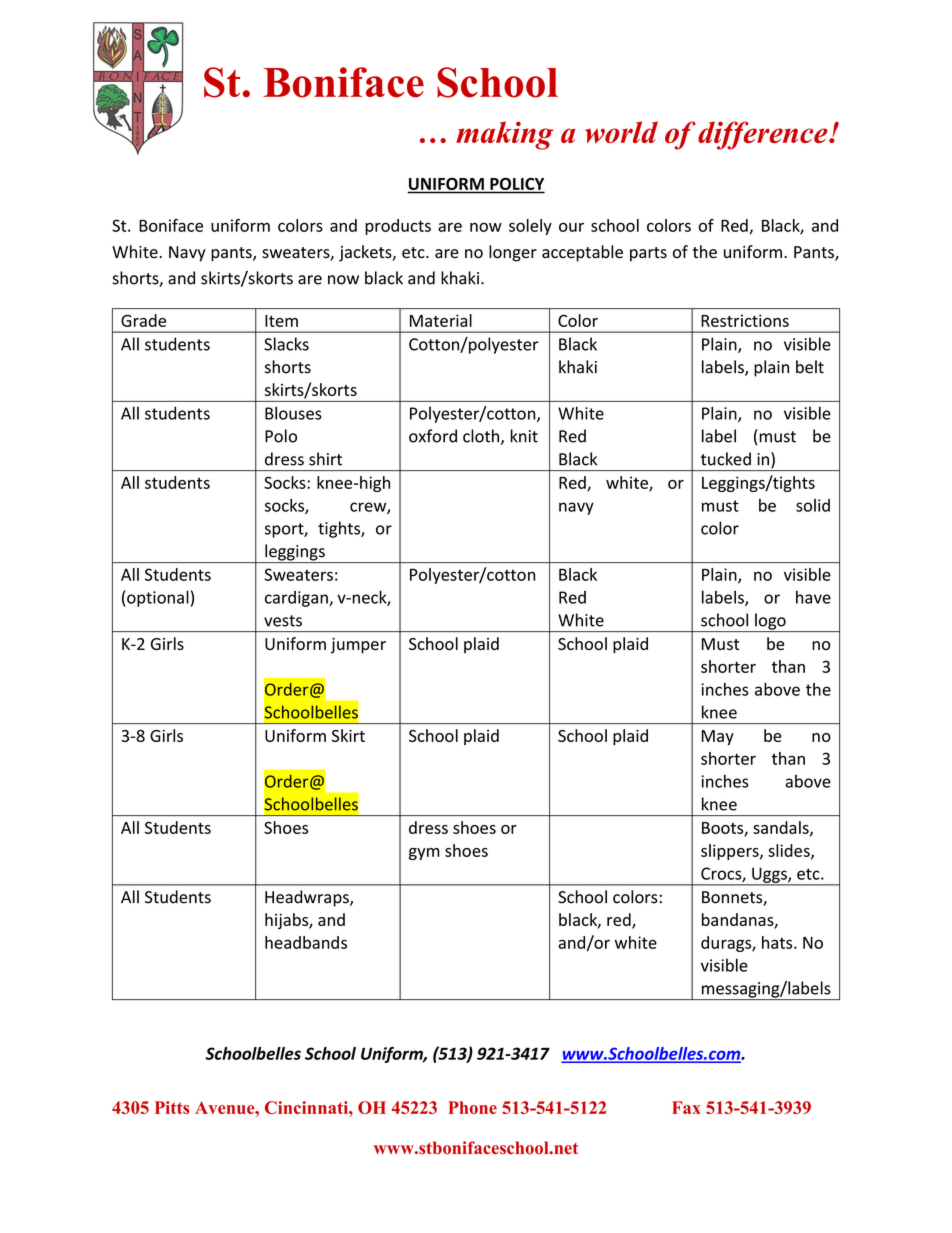 The image size is (952, 1233). I want to click on vests, so click(283, 621).
